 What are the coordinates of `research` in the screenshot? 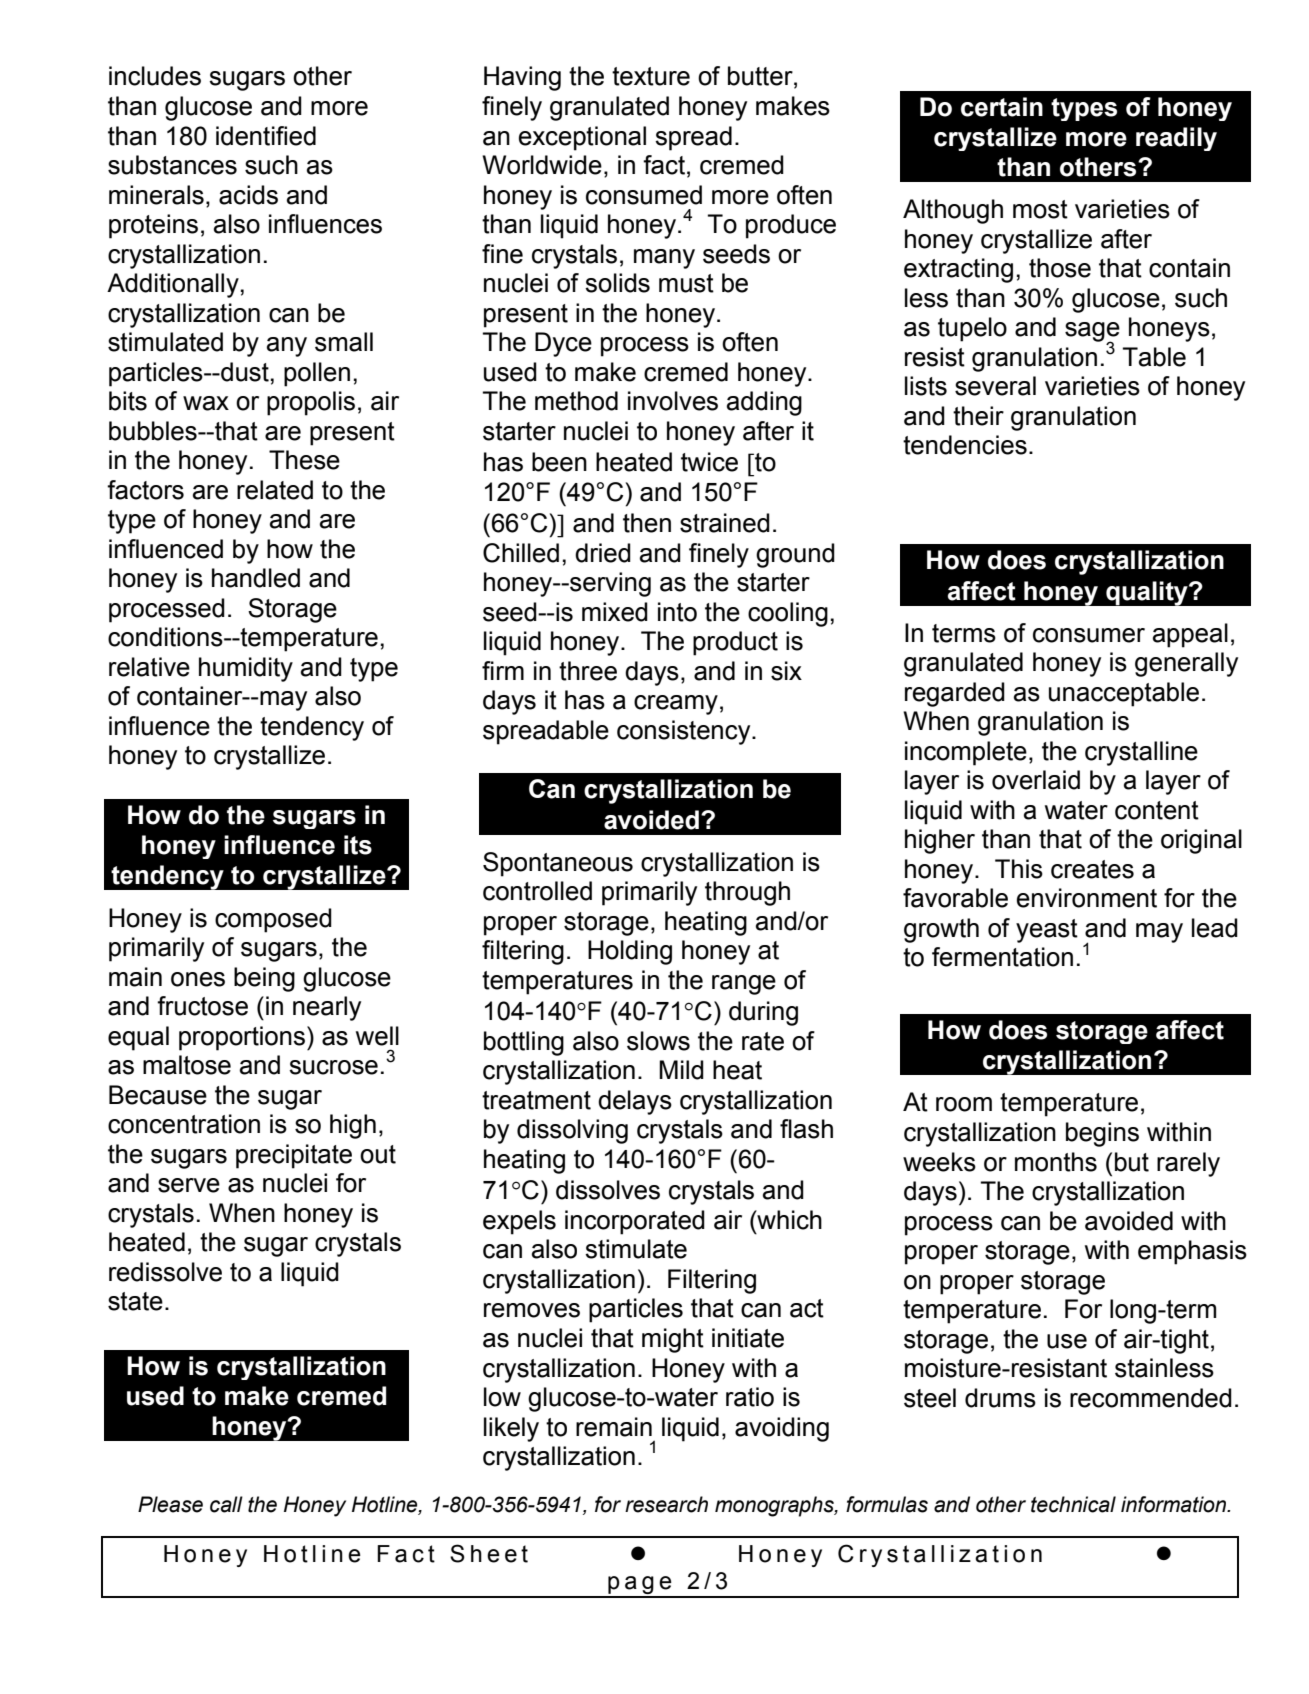 It's located at (666, 1504).
